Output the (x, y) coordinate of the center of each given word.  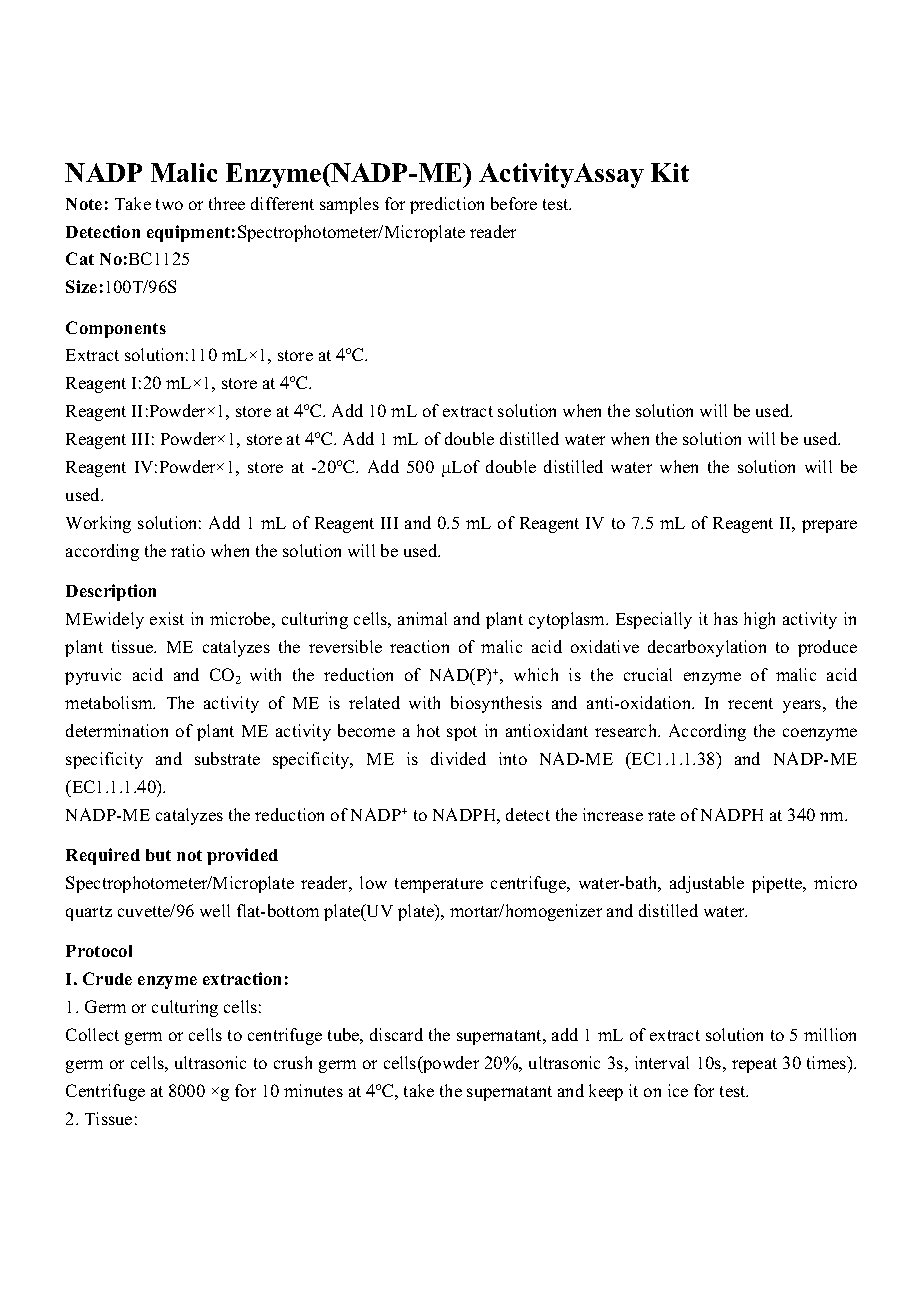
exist (167, 618)
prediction (447, 205)
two (169, 204)
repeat (754, 1065)
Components (116, 329)
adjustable (707, 884)
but (158, 855)
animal (422, 618)
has (726, 618)
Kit (670, 172)
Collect (92, 1034)
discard (396, 1034)
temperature (439, 885)
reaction (419, 646)
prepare (829, 526)
